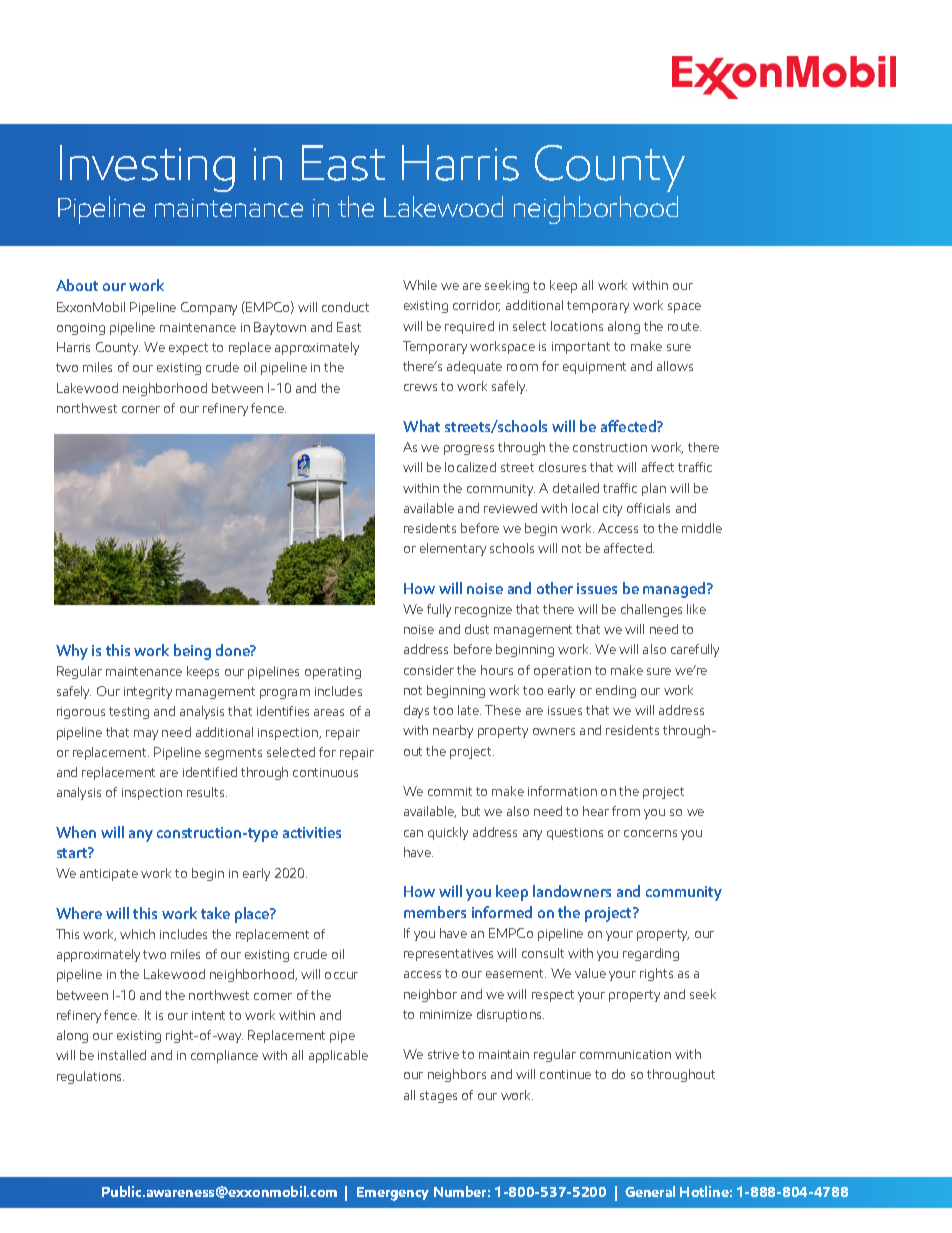 The height and width of the screenshot is (1233, 952). Describe the element at coordinates (147, 168) in the screenshot. I see `Investing` at that location.
